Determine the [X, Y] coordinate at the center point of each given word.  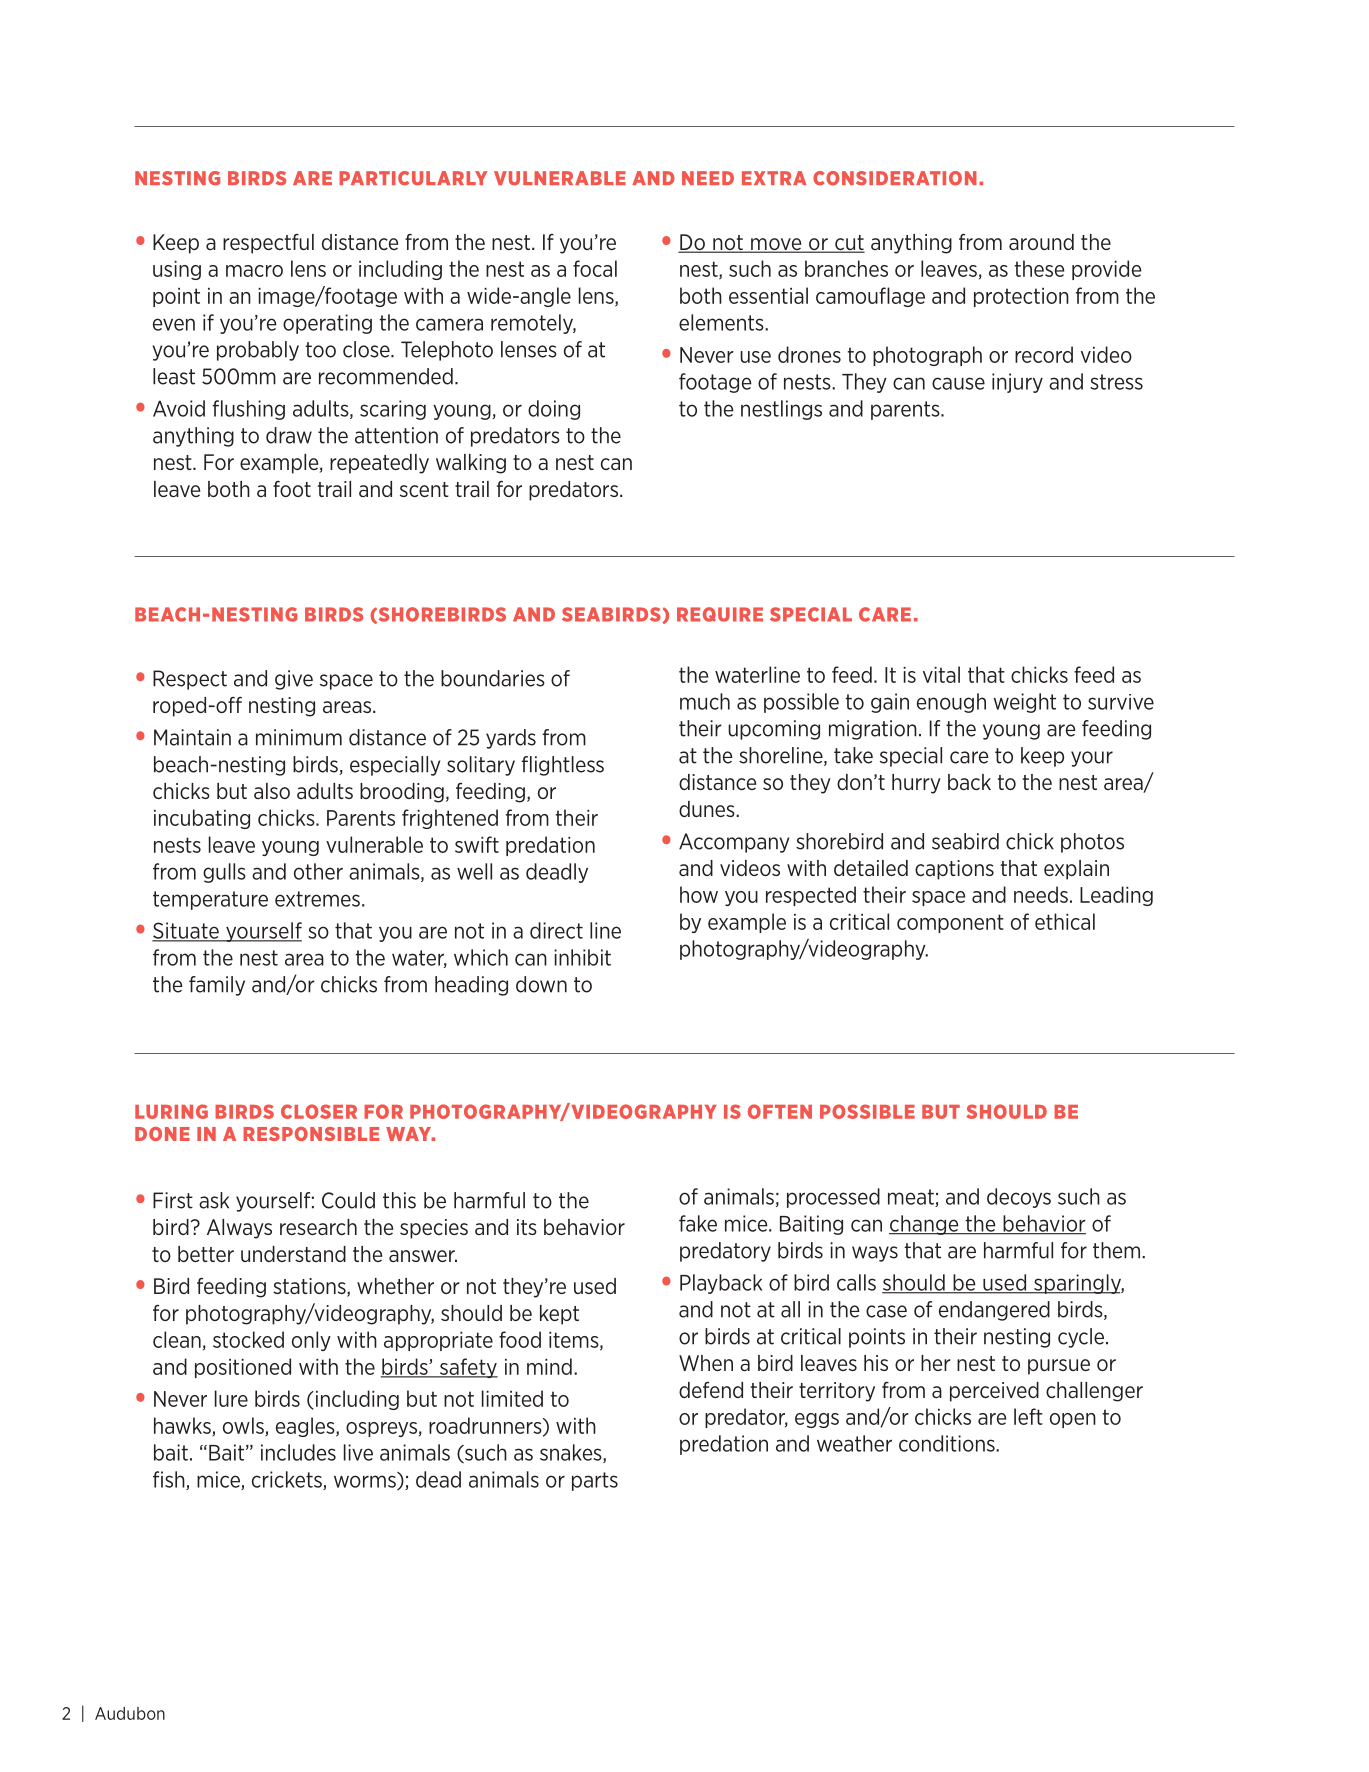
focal [595, 268]
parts [595, 1481]
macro [254, 271]
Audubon [130, 1713]
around [1041, 242]
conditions [948, 1443]
